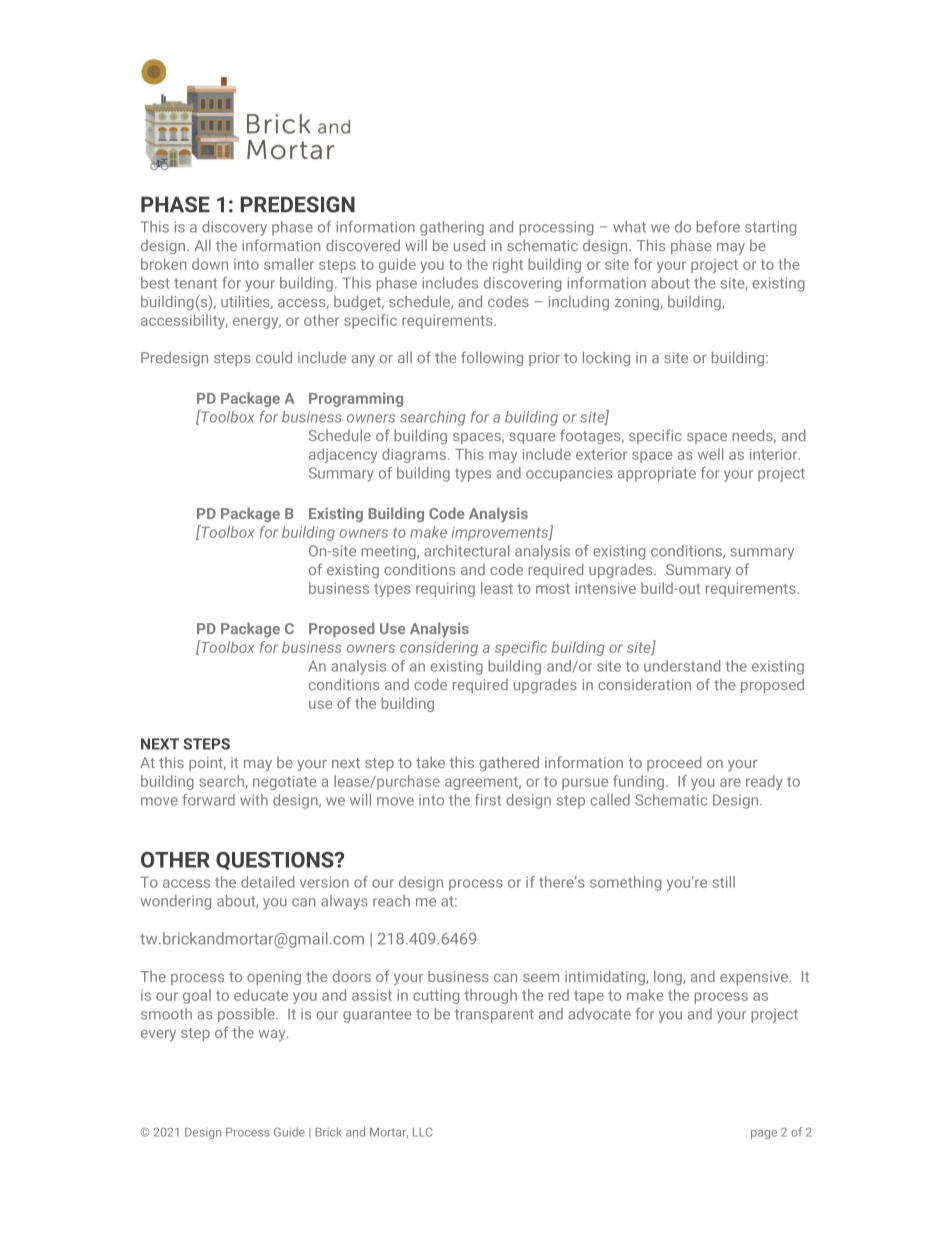 The height and width of the image is (1233, 952). What do you see at coordinates (210, 264) in the image?
I see `down` at bounding box center [210, 264].
